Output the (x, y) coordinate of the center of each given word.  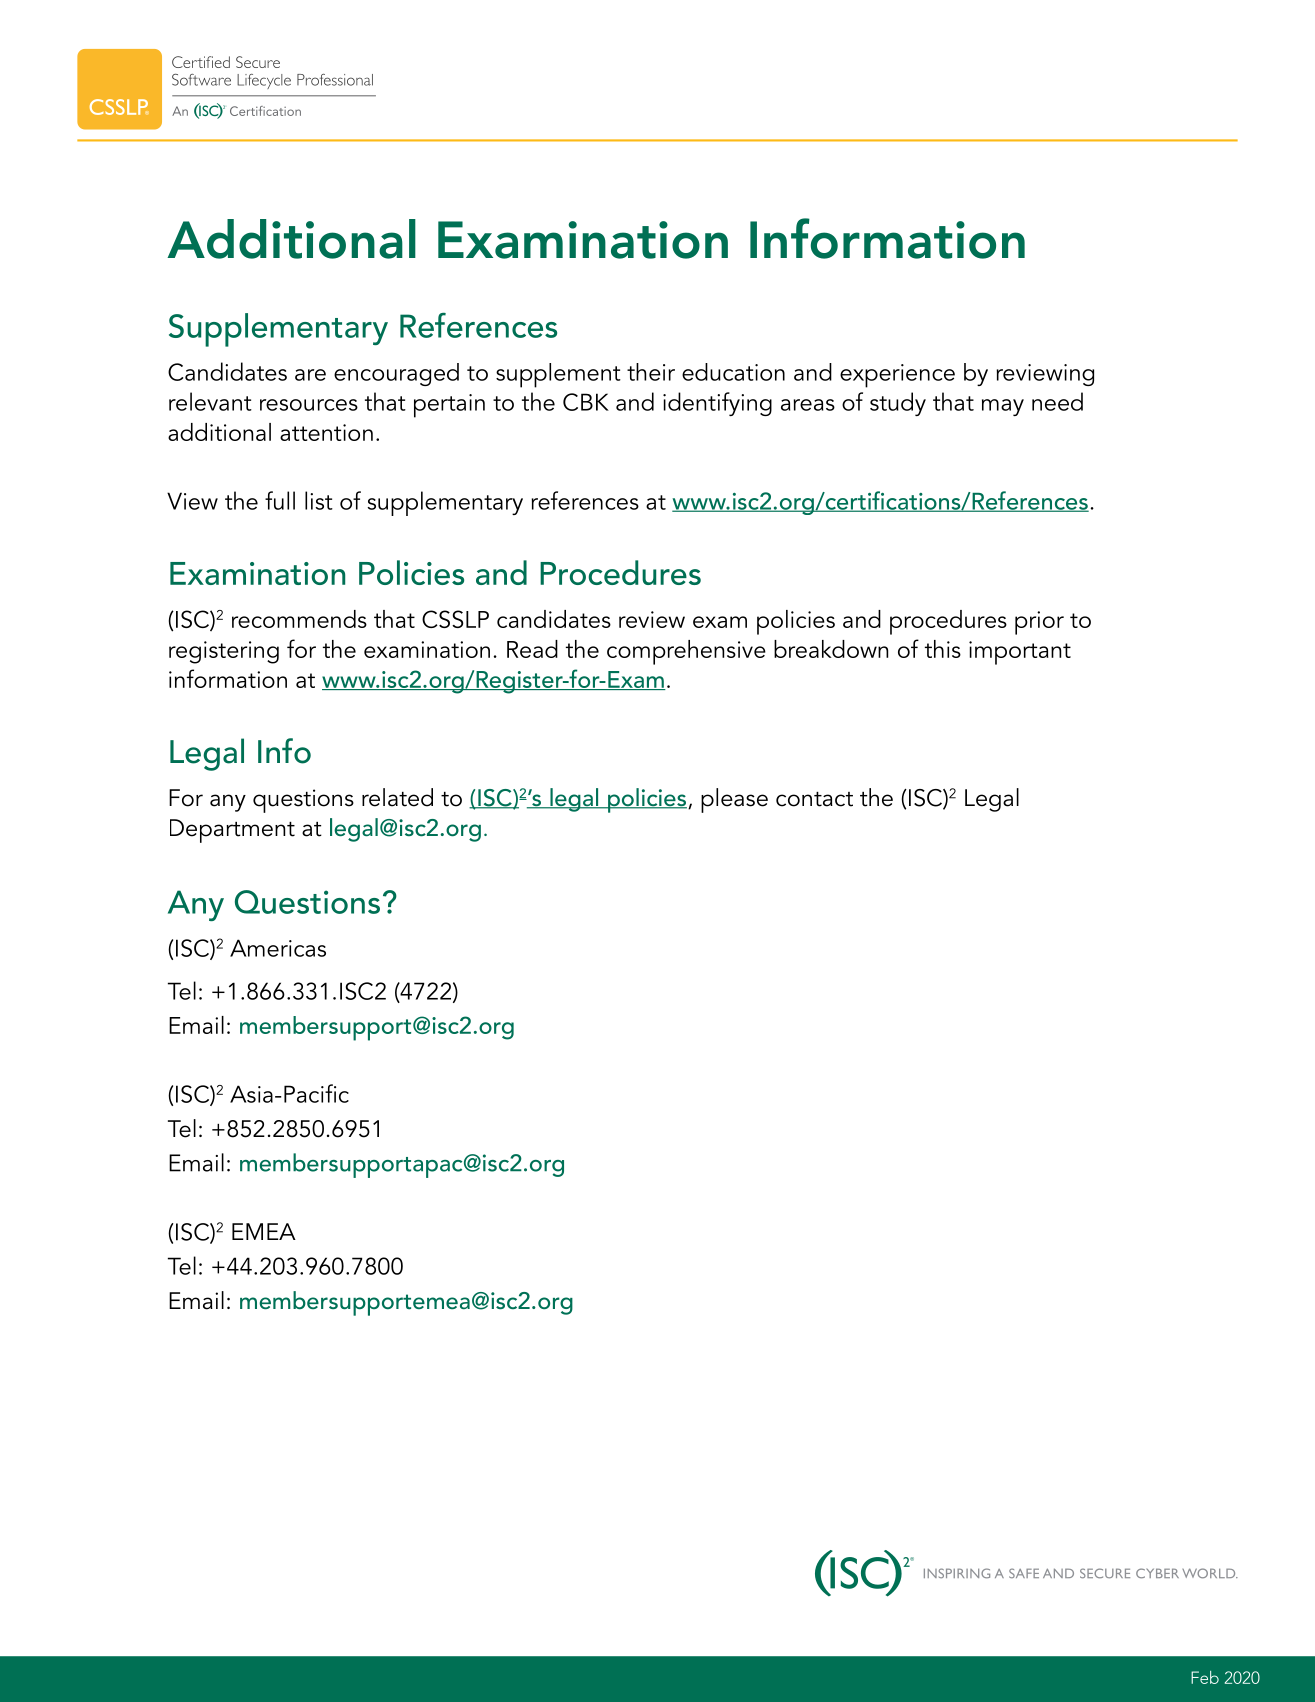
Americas (278, 948)
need (1057, 401)
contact (814, 799)
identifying (717, 404)
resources (309, 405)
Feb (1205, 1677)
